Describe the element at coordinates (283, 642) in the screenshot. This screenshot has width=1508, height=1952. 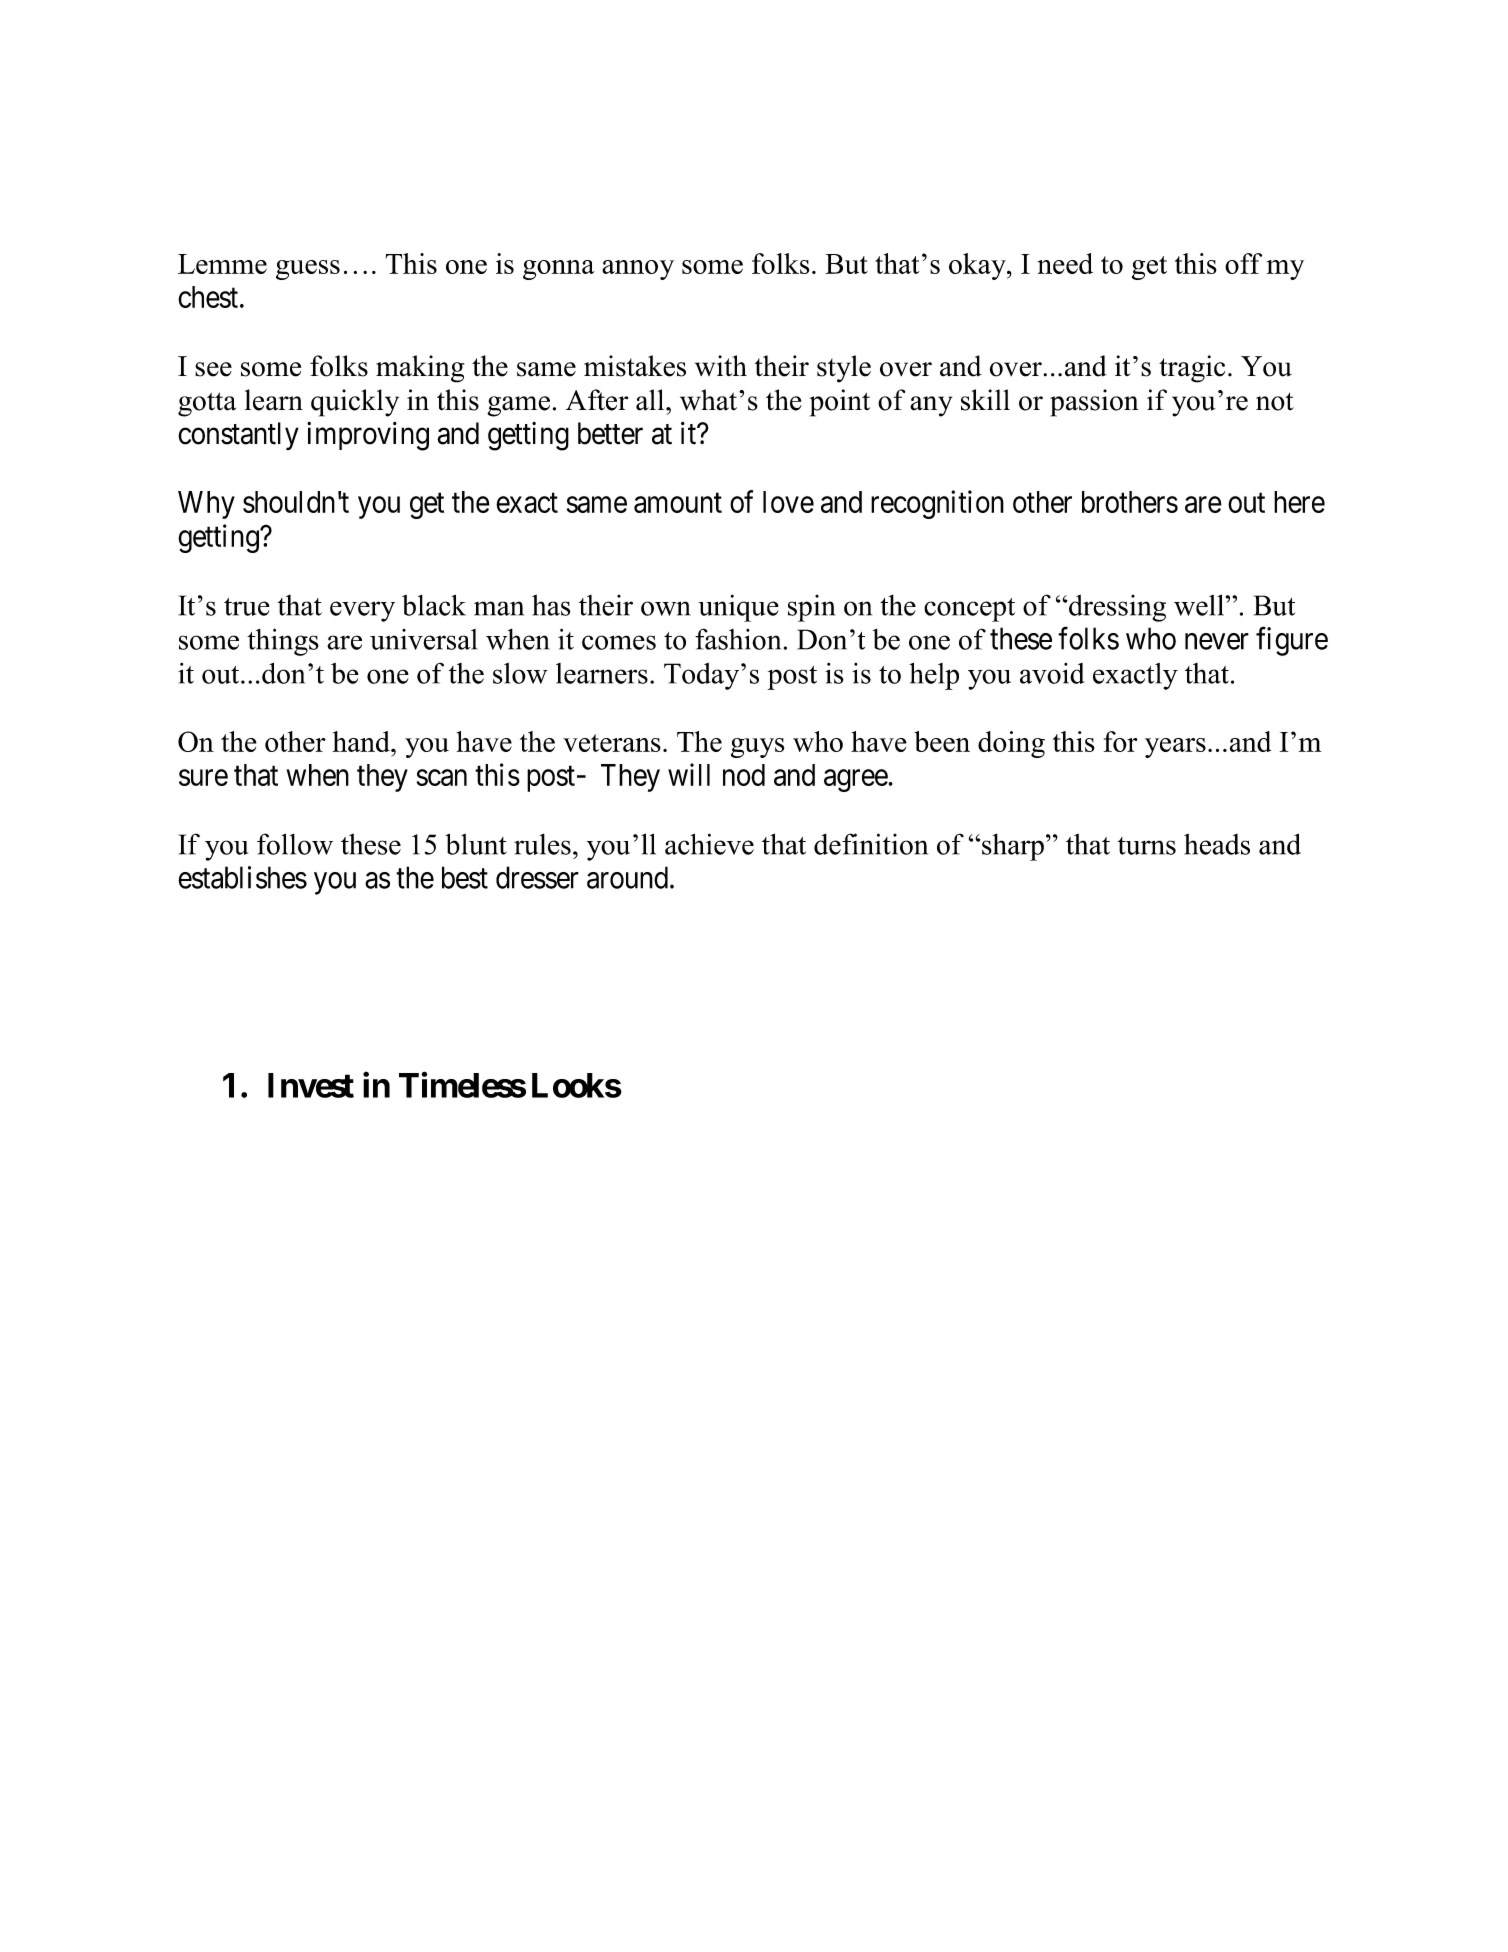
I see `things` at that location.
